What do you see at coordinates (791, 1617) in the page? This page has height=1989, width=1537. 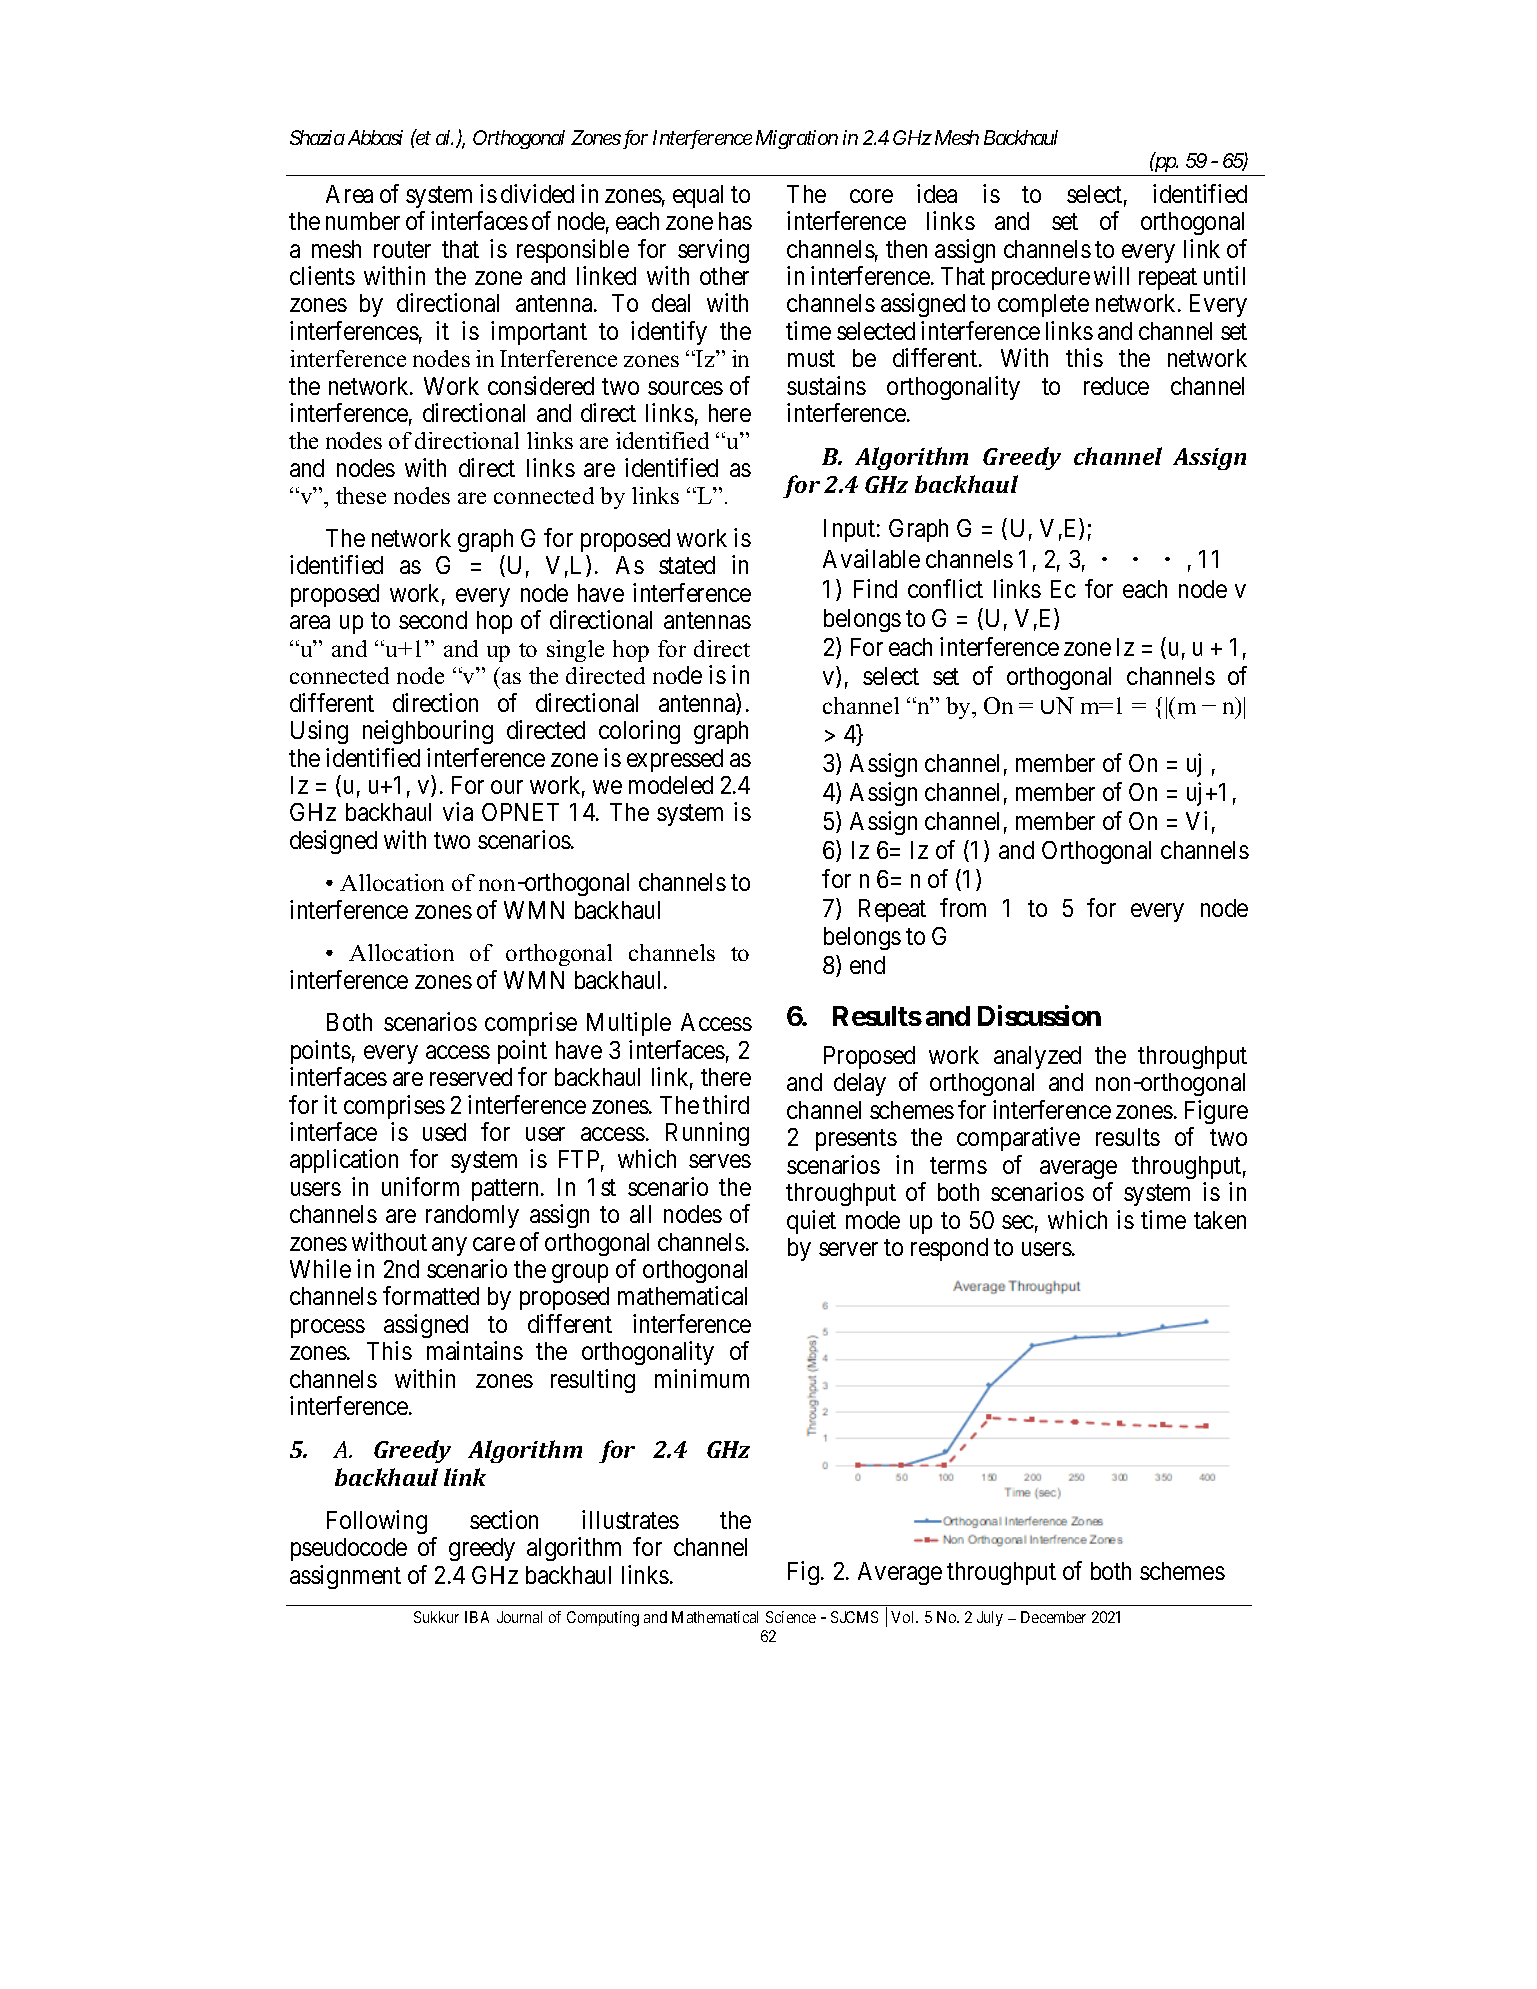 I see `Science` at bounding box center [791, 1617].
